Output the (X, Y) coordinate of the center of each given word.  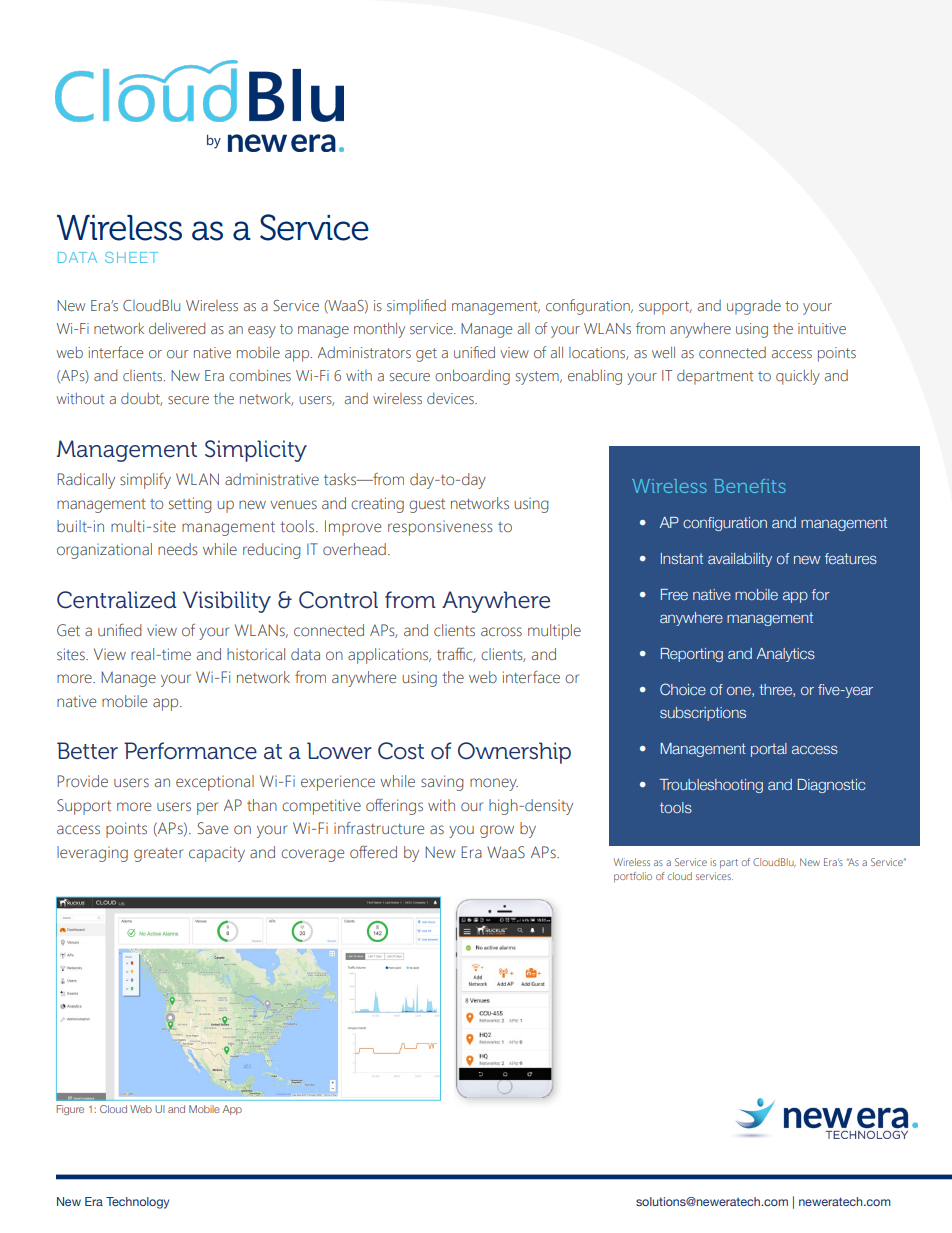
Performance (190, 751)
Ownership (514, 753)
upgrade (754, 307)
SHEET (131, 257)
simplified (416, 307)
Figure (70, 1110)
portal (769, 750)
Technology (137, 1203)
